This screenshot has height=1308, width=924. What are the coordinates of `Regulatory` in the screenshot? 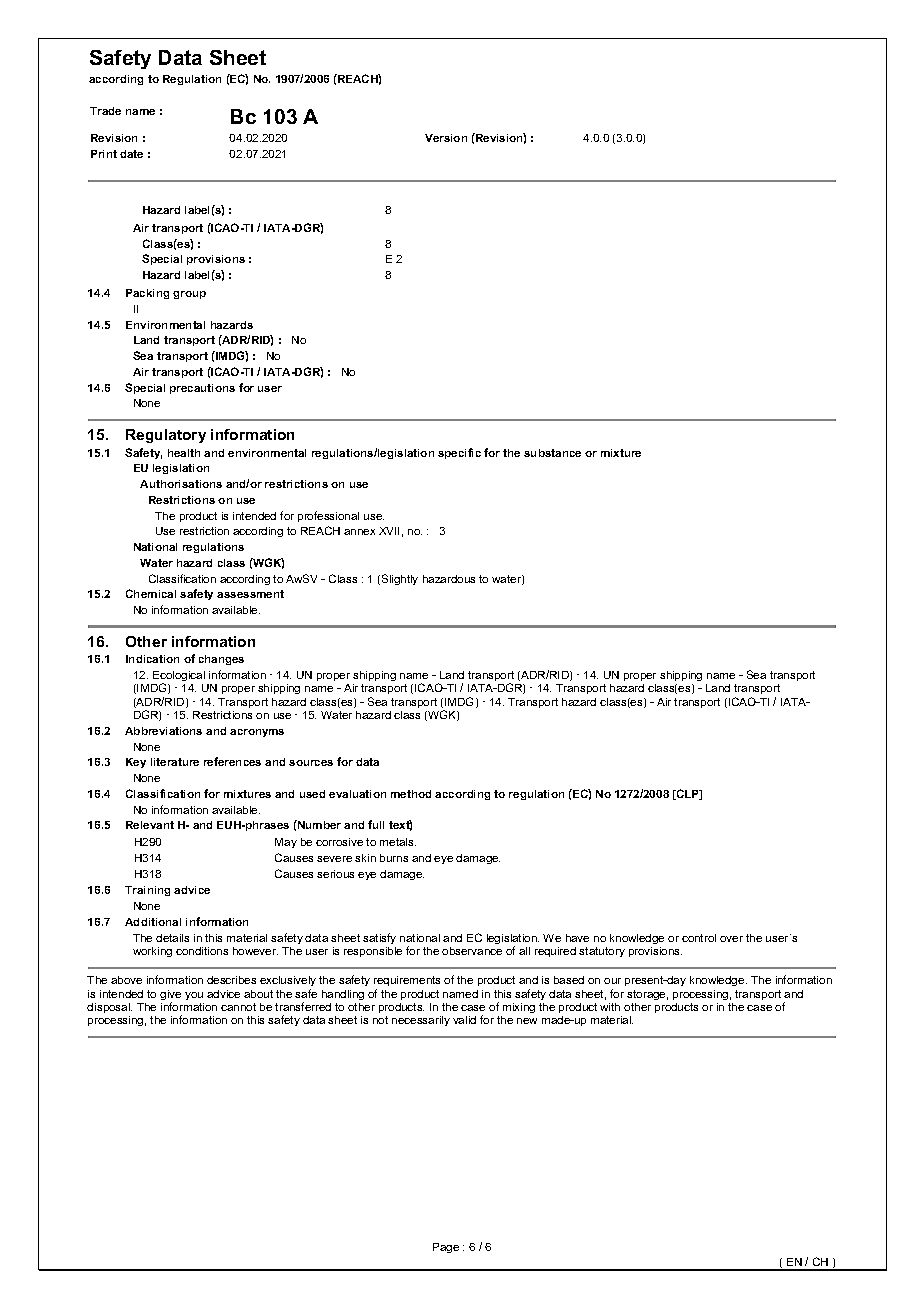 It's located at (166, 436).
